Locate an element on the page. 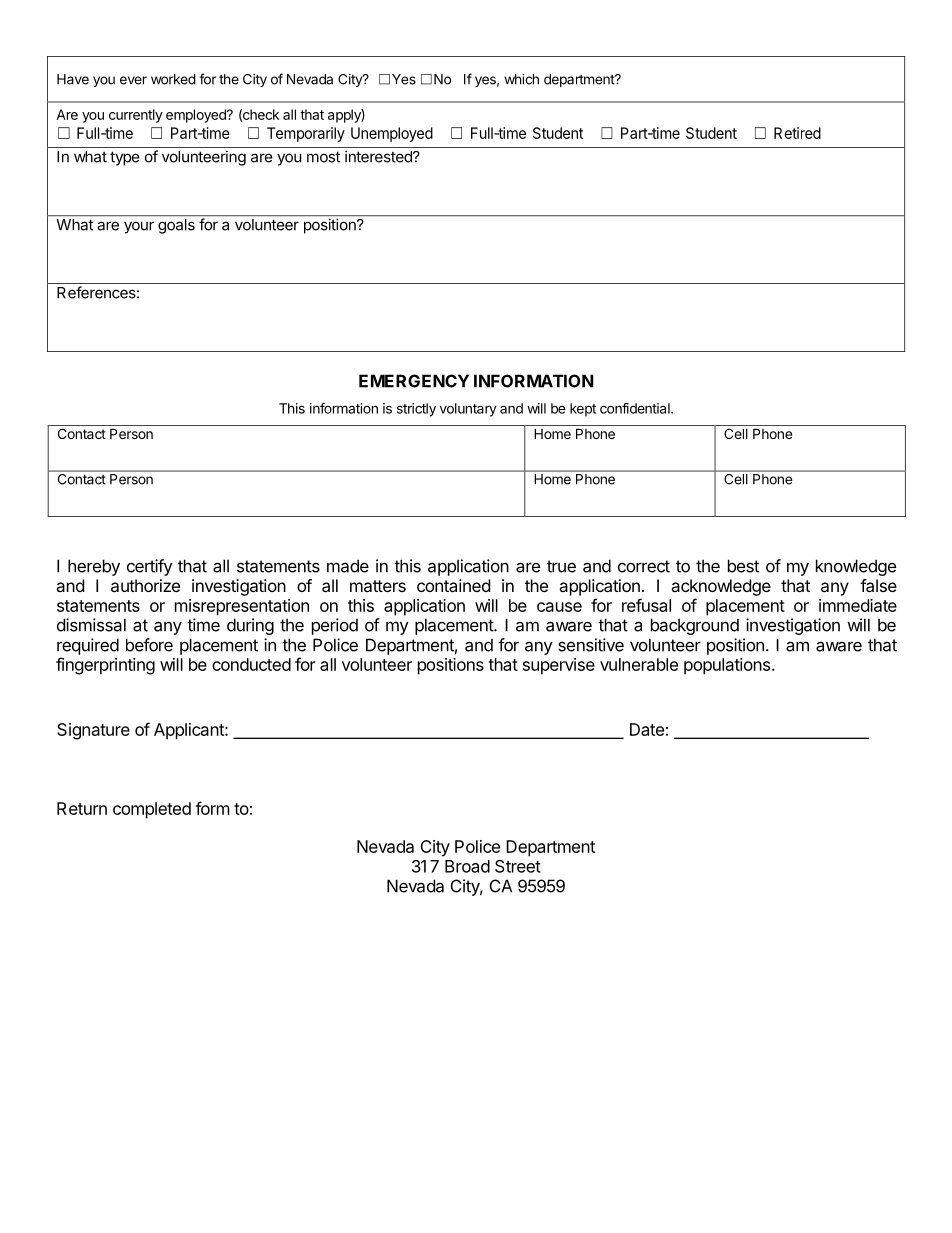  Broad is located at coordinates (467, 866).
